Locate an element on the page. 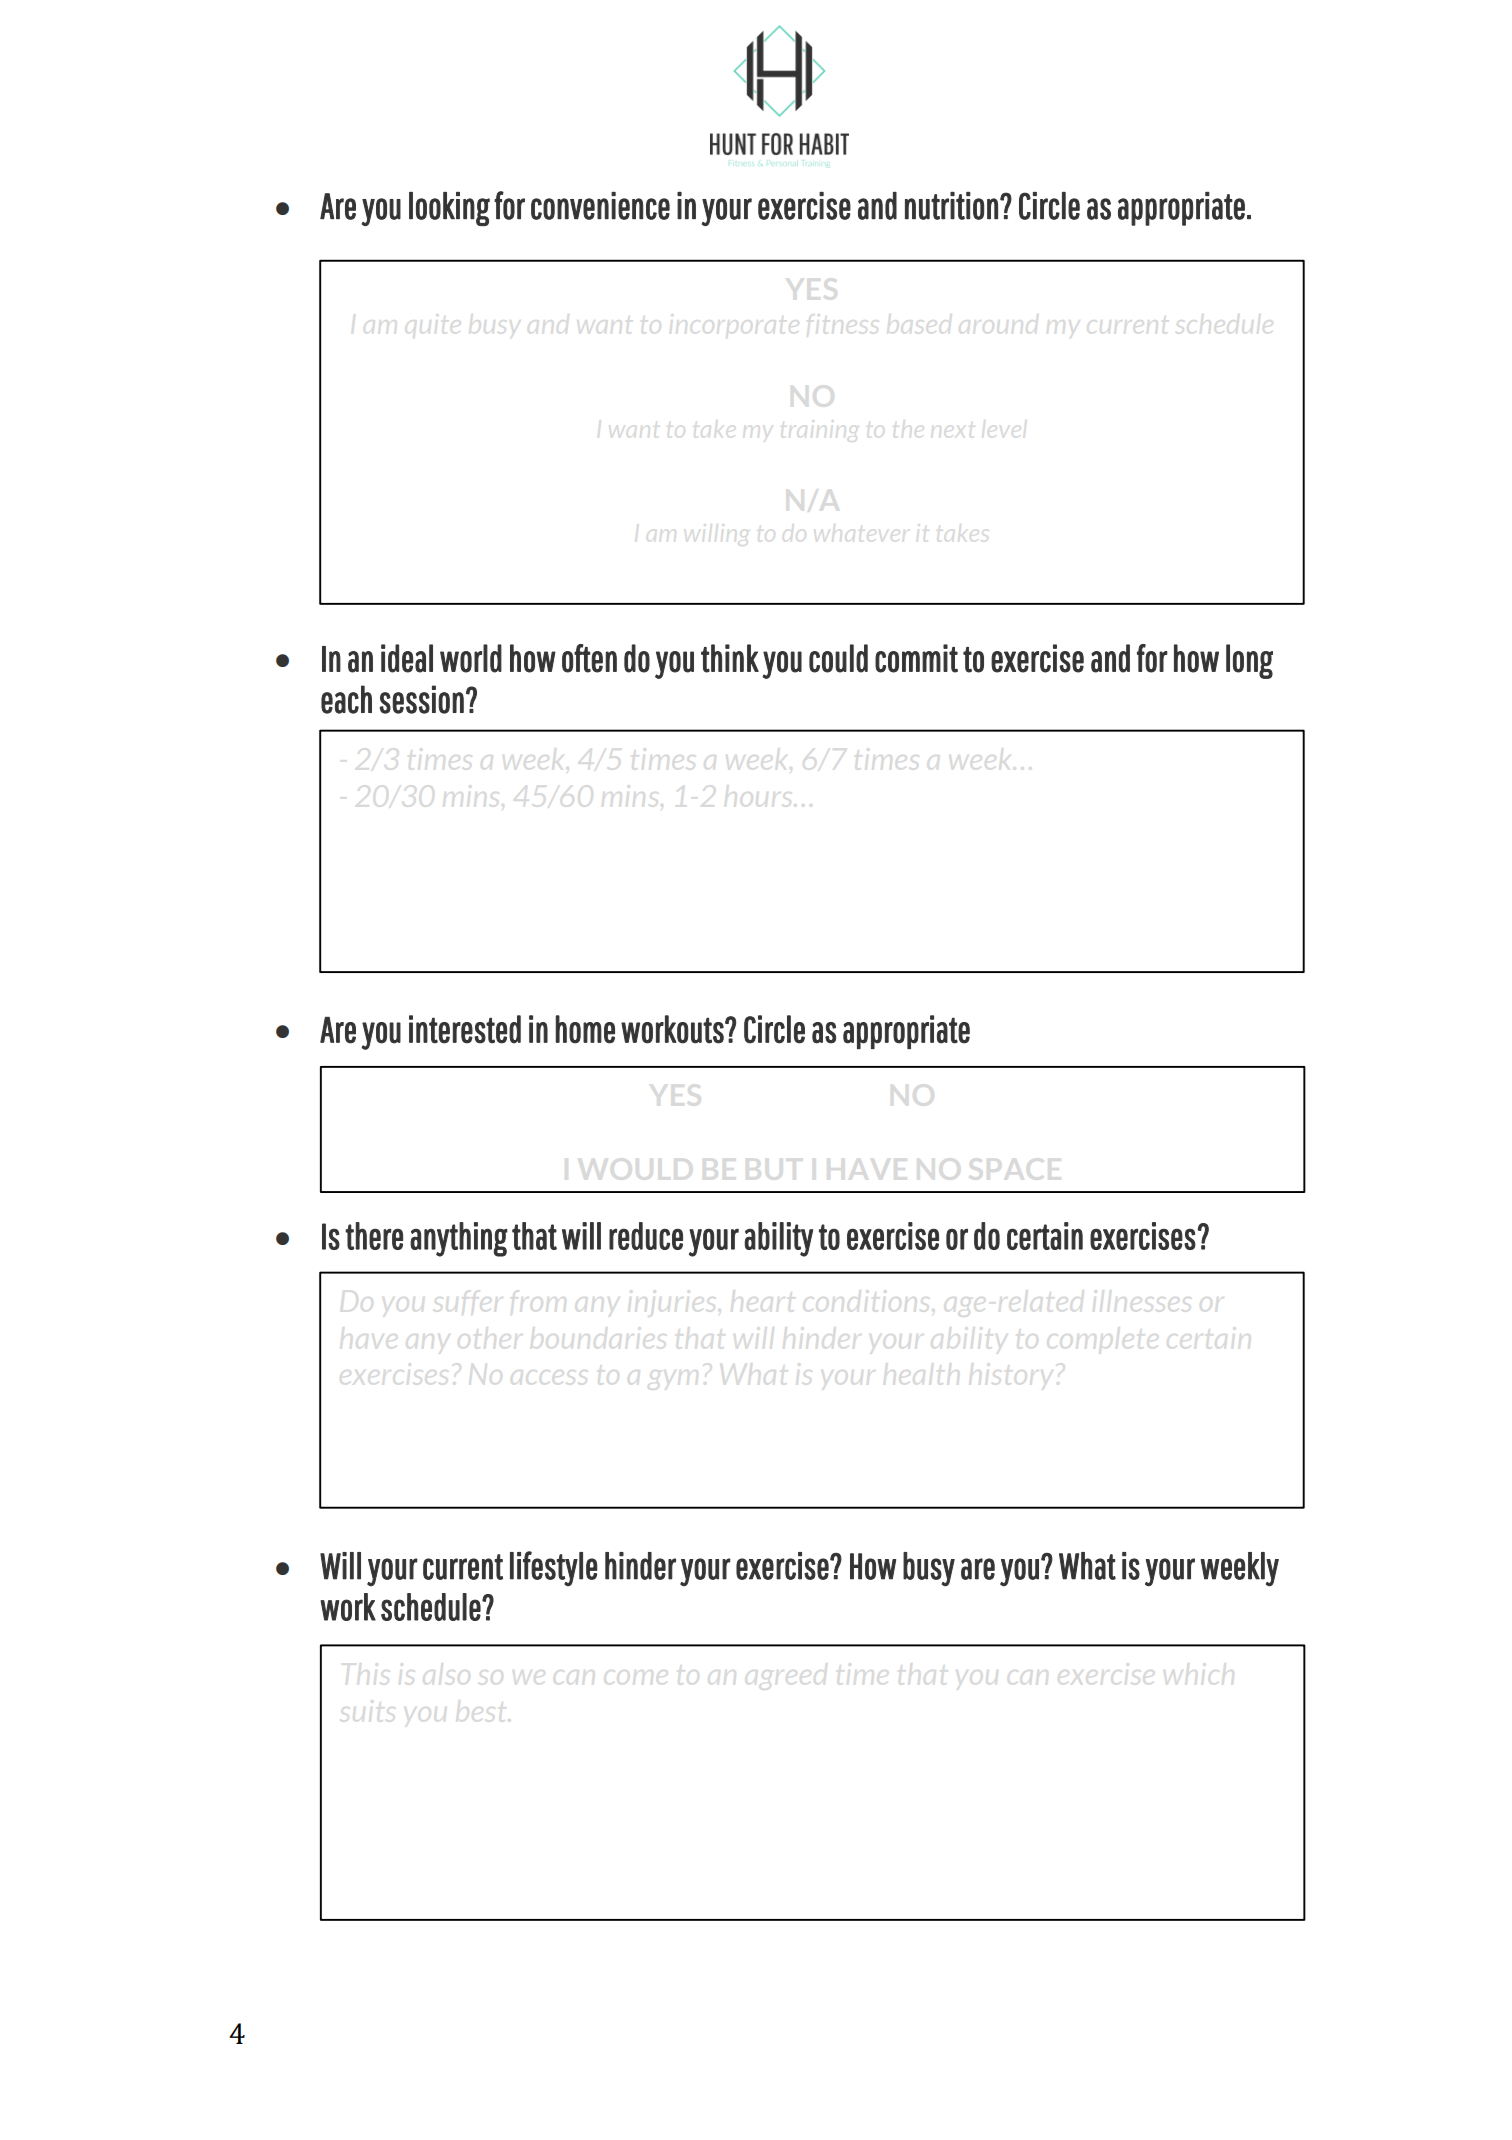 The image size is (1512, 2140). anything is located at coordinates (459, 1239).
